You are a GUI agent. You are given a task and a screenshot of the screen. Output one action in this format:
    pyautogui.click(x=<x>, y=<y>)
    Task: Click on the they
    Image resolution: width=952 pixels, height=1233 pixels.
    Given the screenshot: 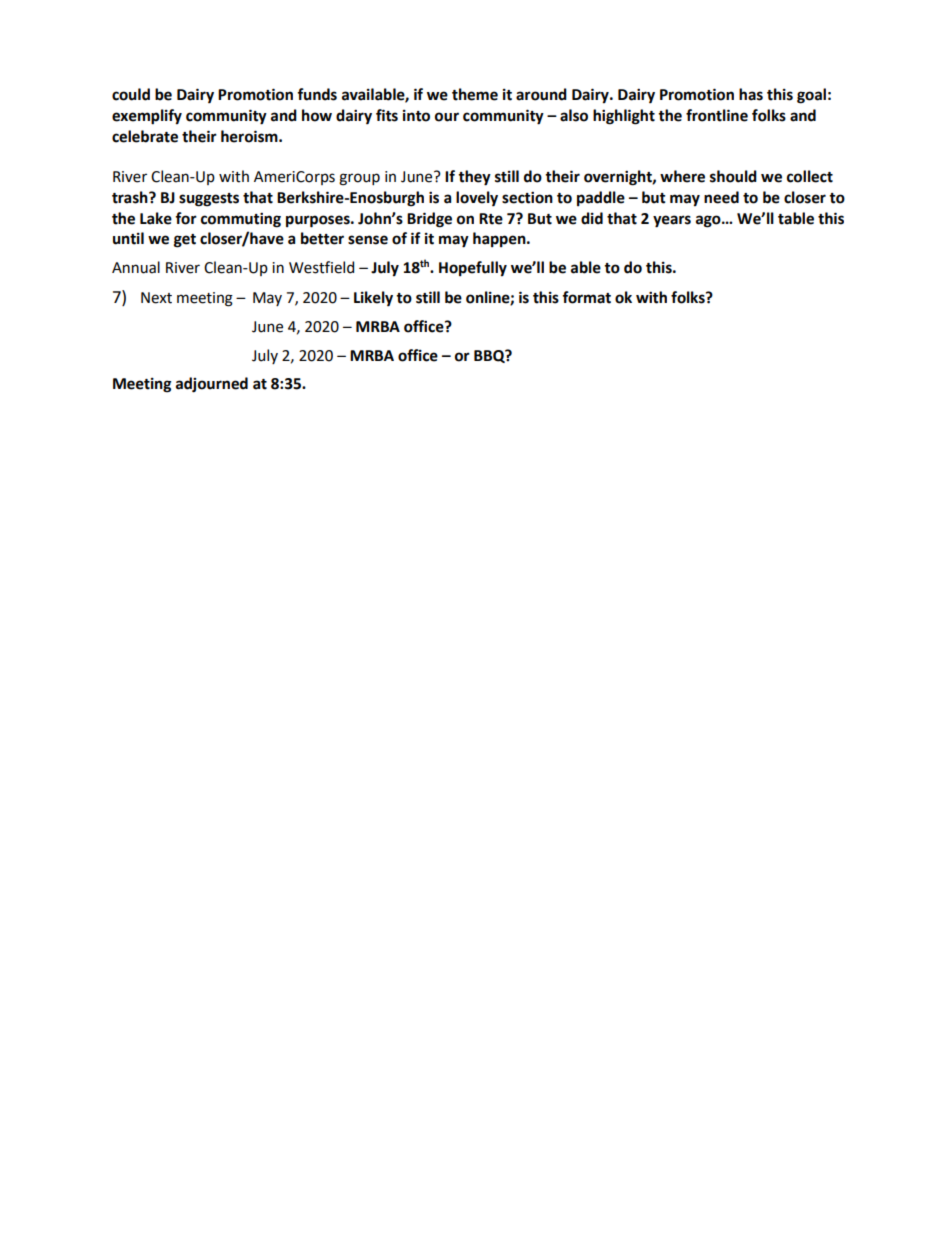 What is the action you would take?
    pyautogui.click(x=474, y=178)
